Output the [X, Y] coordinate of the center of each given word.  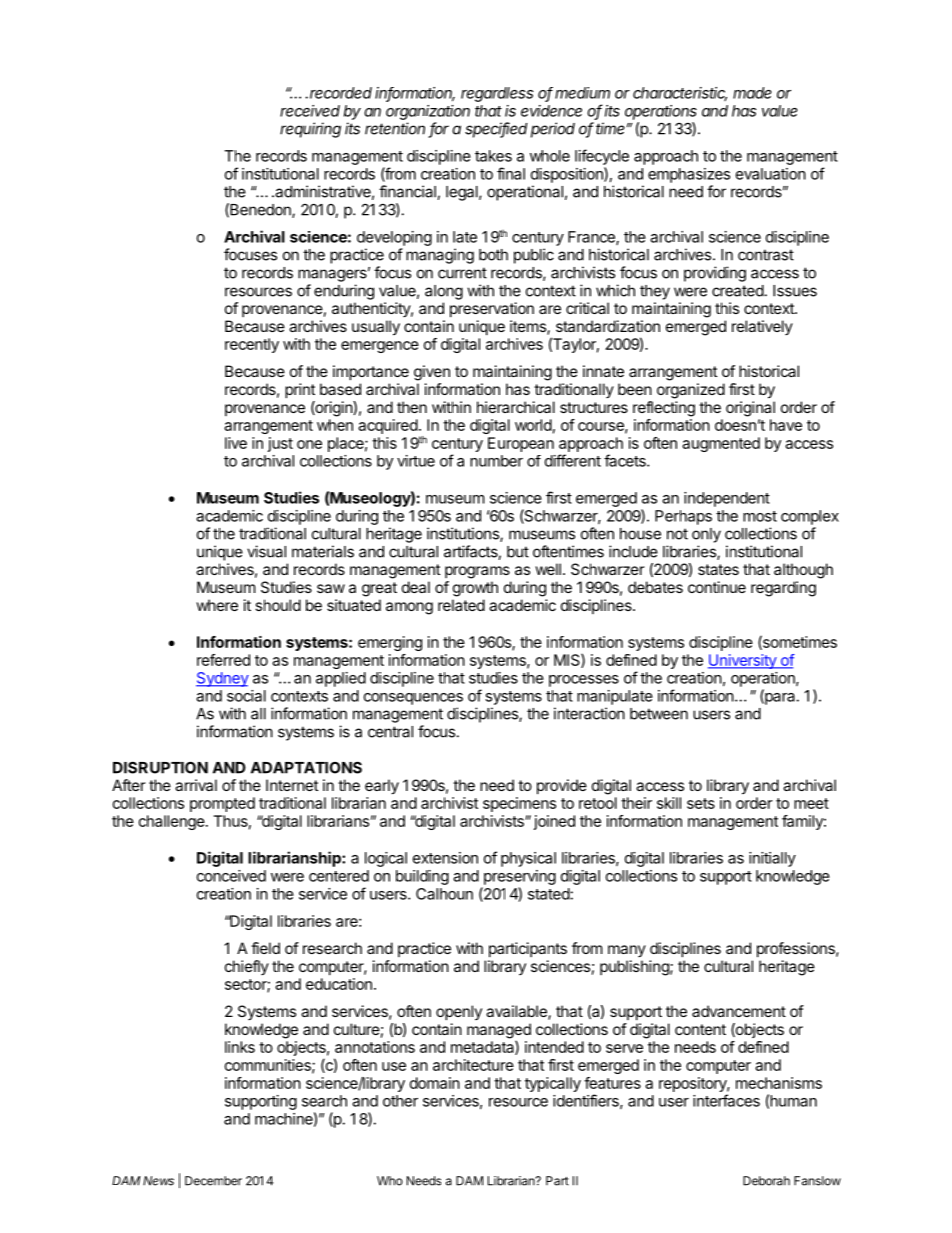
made [752, 93]
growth [475, 589]
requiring [310, 130]
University [743, 661]
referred [223, 660]
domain [435, 1083]
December [213, 1181]
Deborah [766, 1181]
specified [496, 130]
